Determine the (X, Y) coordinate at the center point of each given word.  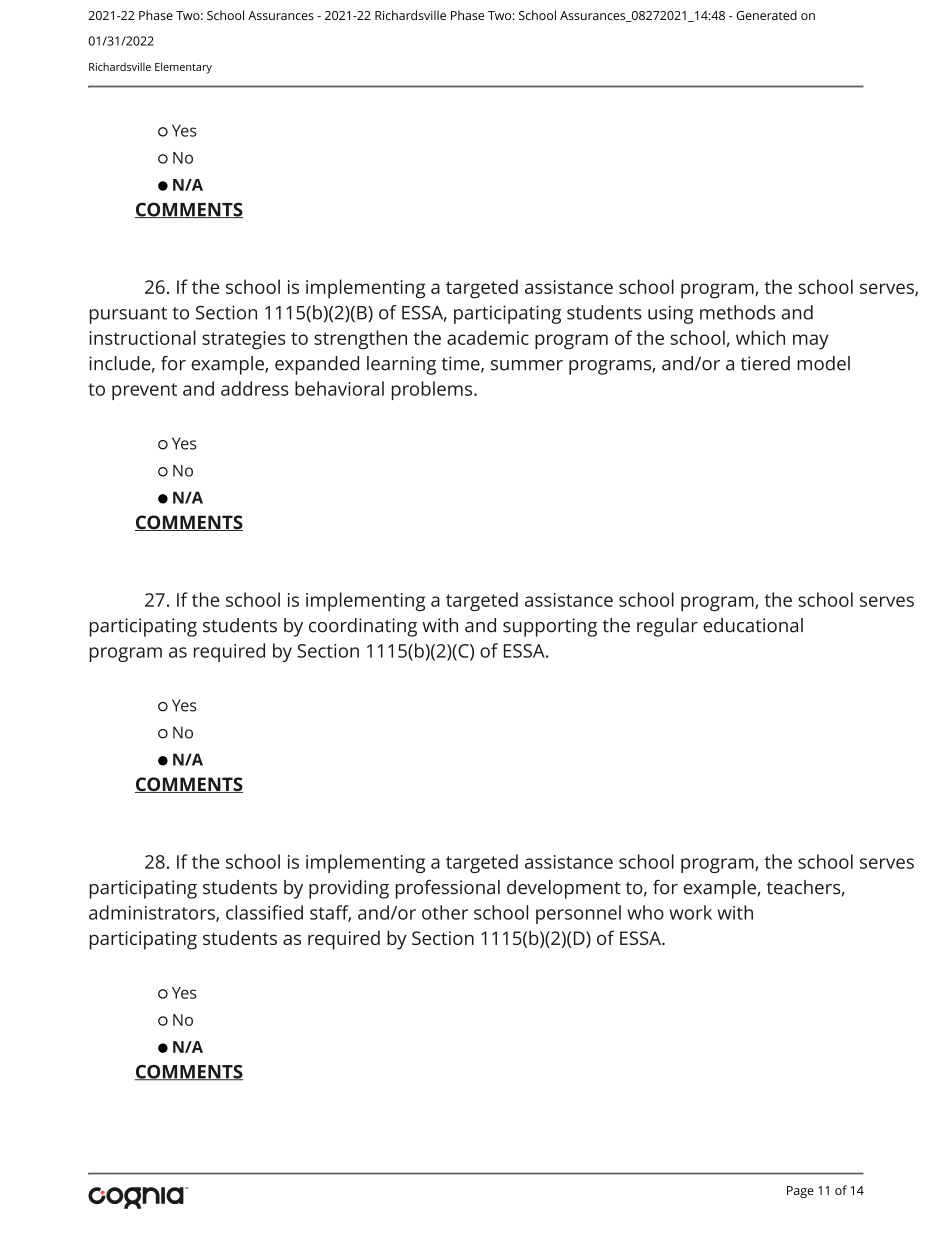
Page (800, 1192)
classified (264, 912)
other (445, 912)
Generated (766, 15)
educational (753, 625)
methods (737, 312)
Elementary (183, 68)
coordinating (363, 627)
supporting (550, 627)
